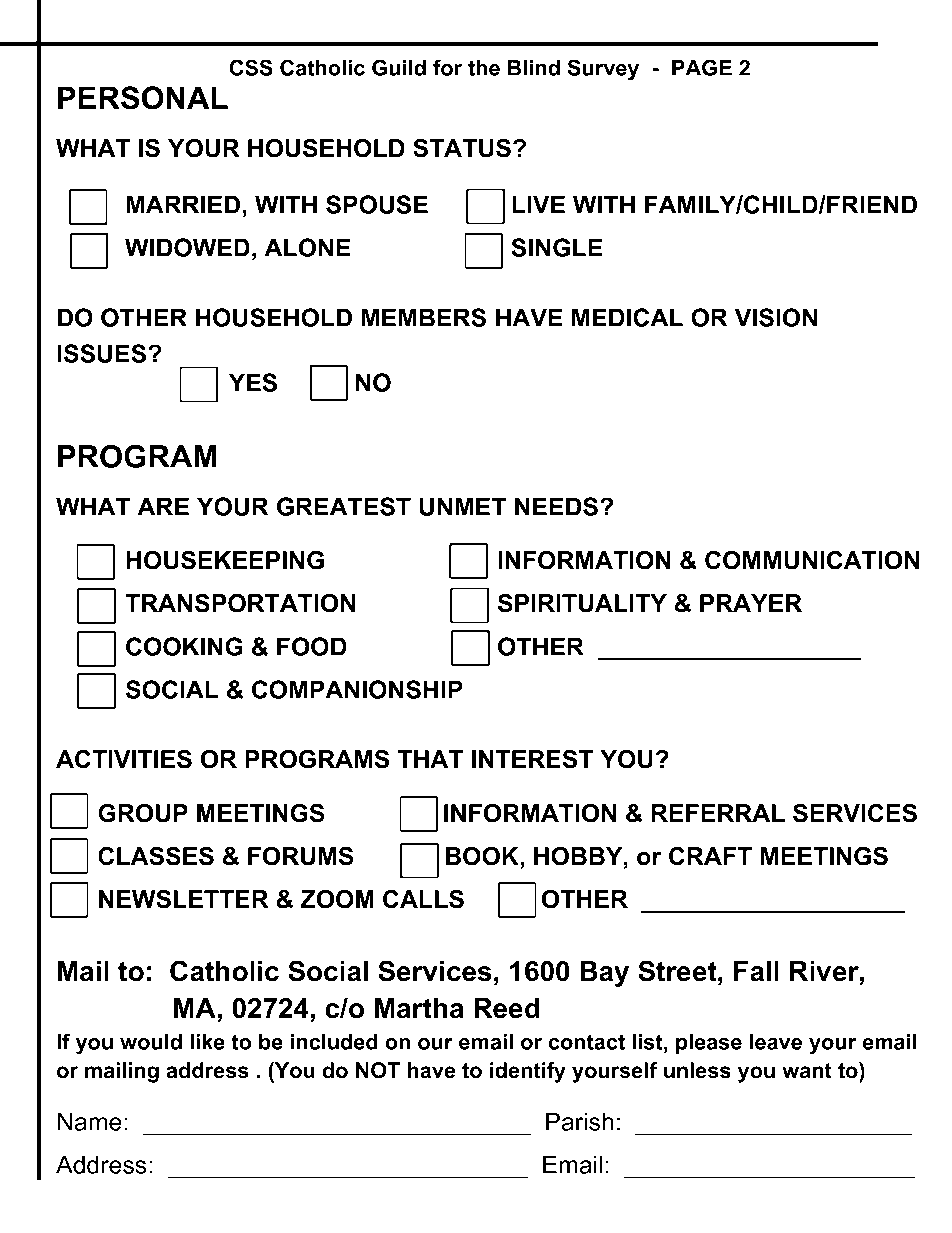 Image resolution: width=952 pixels, height=1233 pixels. What do you see at coordinates (103, 353) in the screenshot?
I see `ISSUES` at bounding box center [103, 353].
